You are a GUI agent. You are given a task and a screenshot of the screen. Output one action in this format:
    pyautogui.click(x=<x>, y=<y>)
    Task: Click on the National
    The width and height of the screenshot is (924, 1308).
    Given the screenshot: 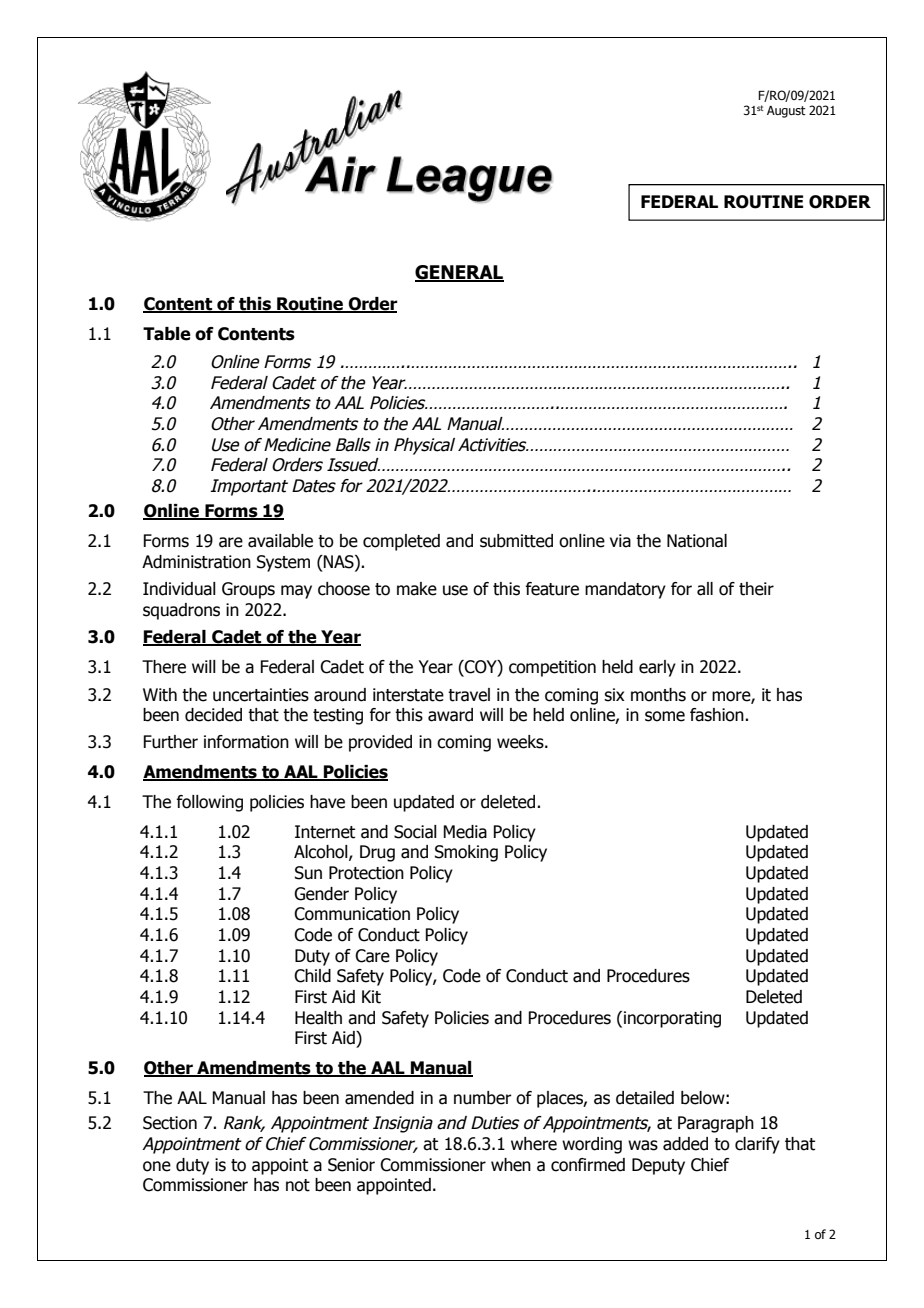 What is the action you would take?
    pyautogui.click(x=697, y=541)
